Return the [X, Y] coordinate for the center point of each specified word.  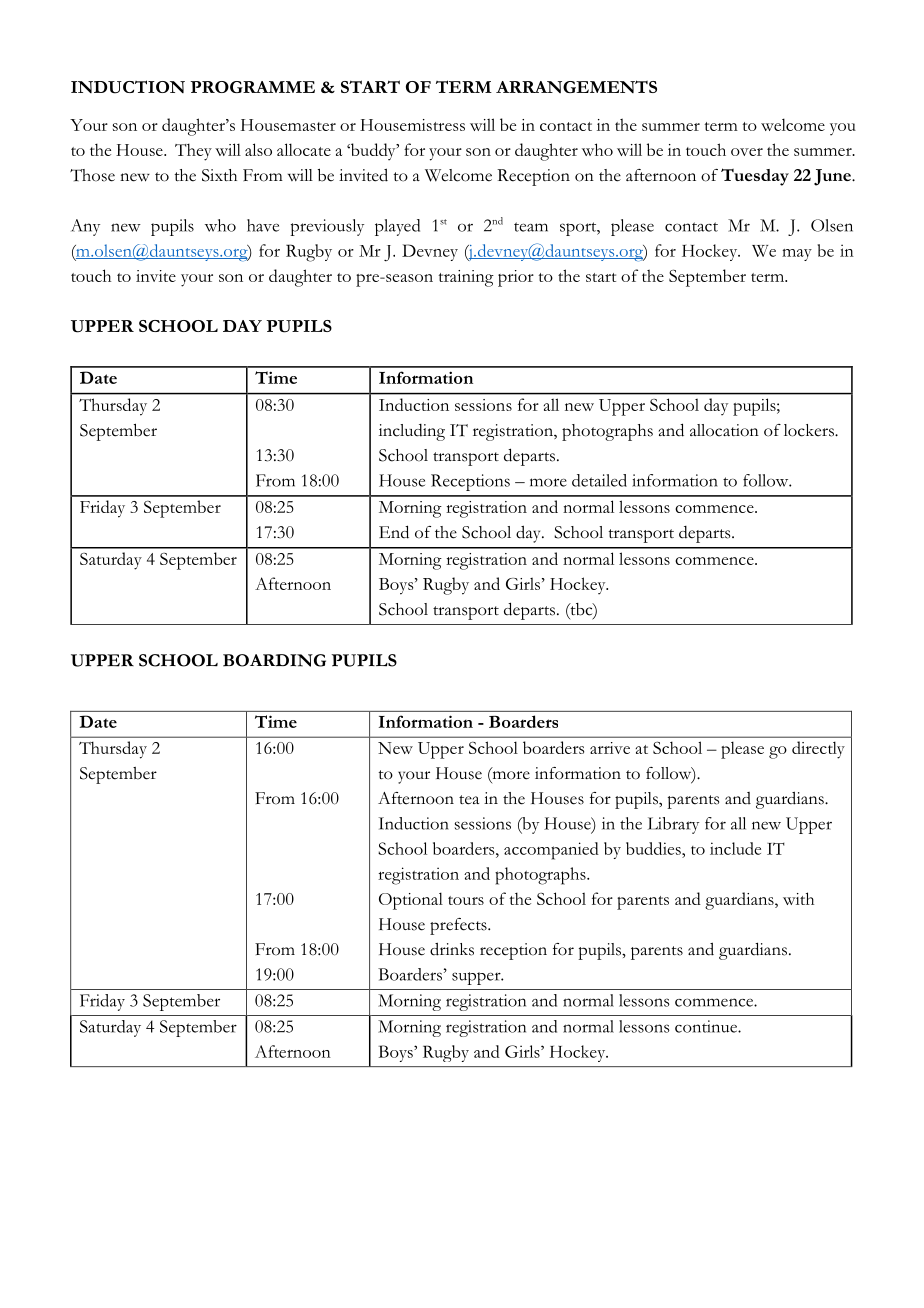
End [394, 532]
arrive [610, 748]
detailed [599, 480]
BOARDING [274, 660]
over [747, 152]
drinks [452, 949]
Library [673, 825]
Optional [411, 901]
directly [818, 750]
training [466, 278]
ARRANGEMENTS [576, 86]
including [412, 432]
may [797, 255]
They [193, 152]
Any [85, 227]
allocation [724, 430]
